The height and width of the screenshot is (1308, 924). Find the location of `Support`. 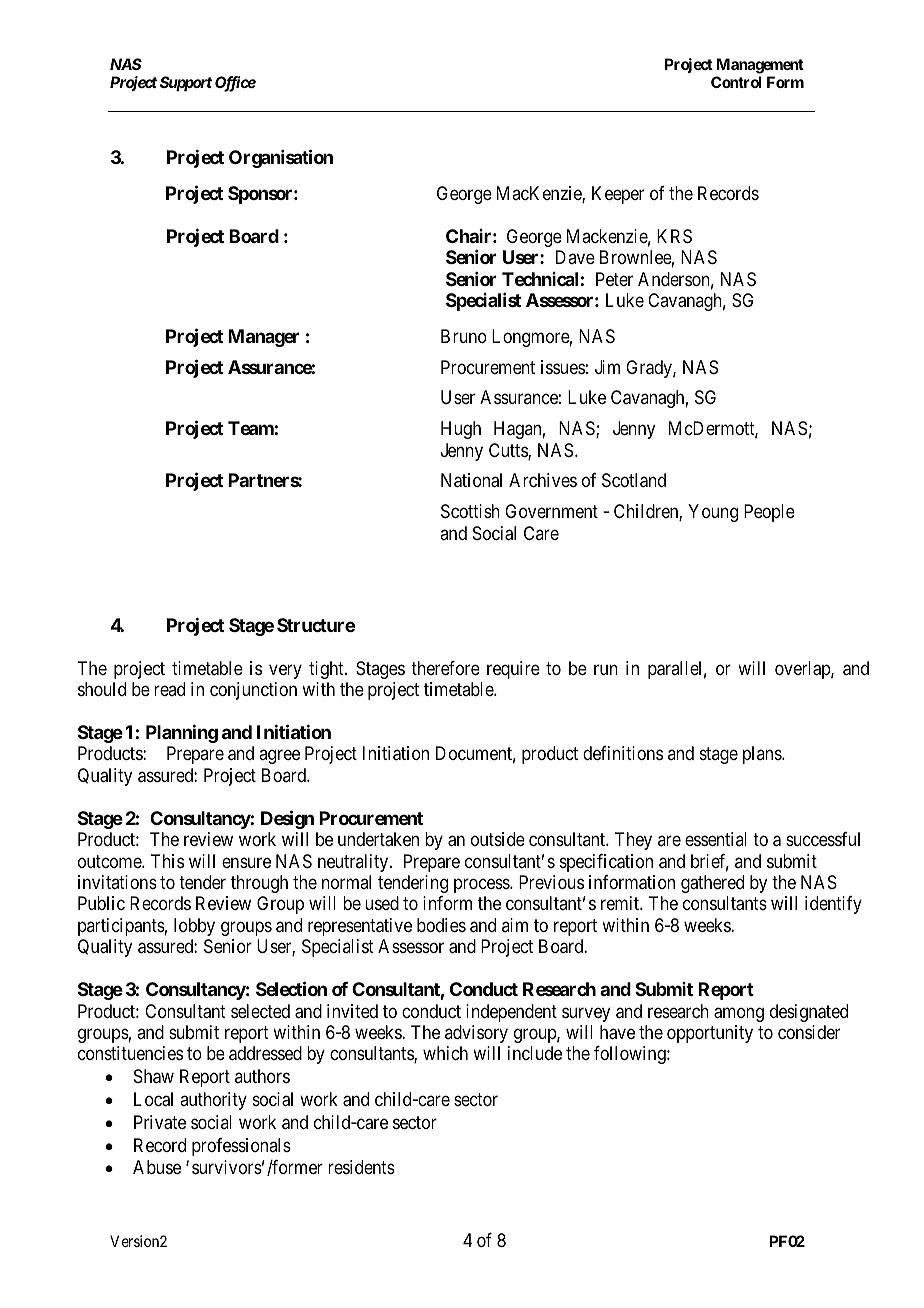

Support is located at coordinates (186, 83).
